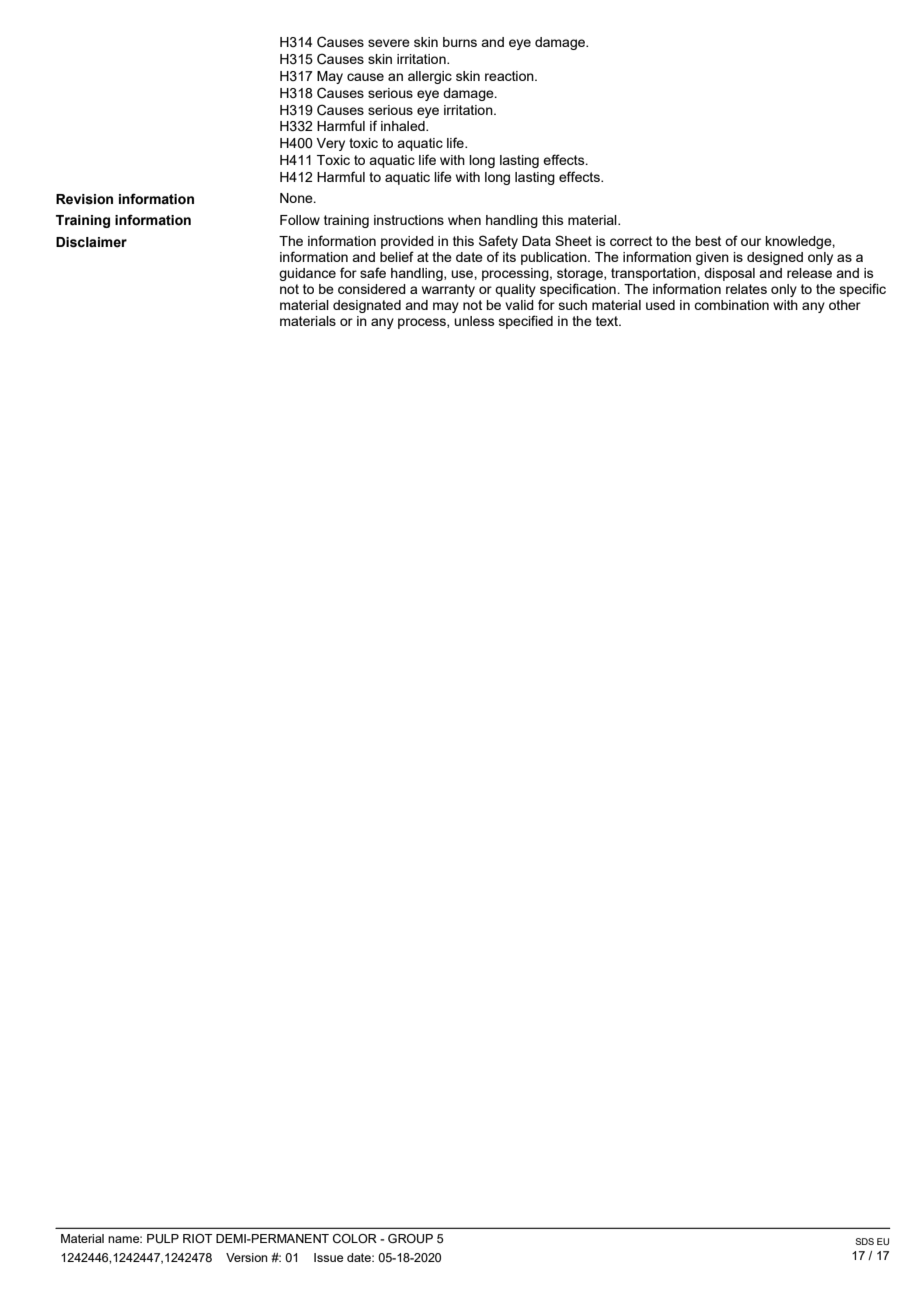 Image resolution: width=924 pixels, height=1308 pixels. What do you see at coordinates (510, 76) in the page?
I see `reaction` at bounding box center [510, 76].
